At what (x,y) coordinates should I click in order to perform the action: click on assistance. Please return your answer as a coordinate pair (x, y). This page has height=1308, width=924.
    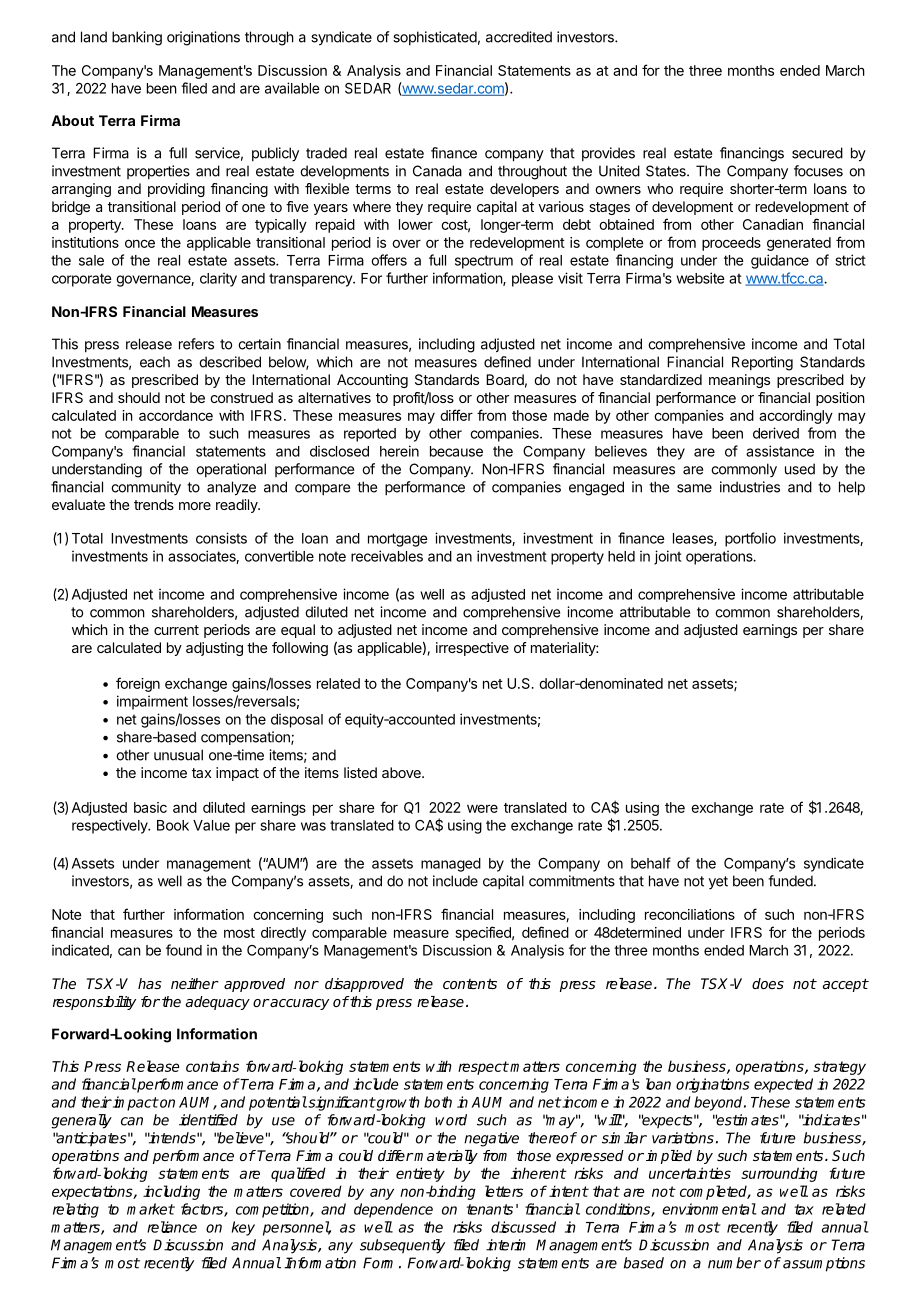
    Looking at the image, I should click on (780, 451).
